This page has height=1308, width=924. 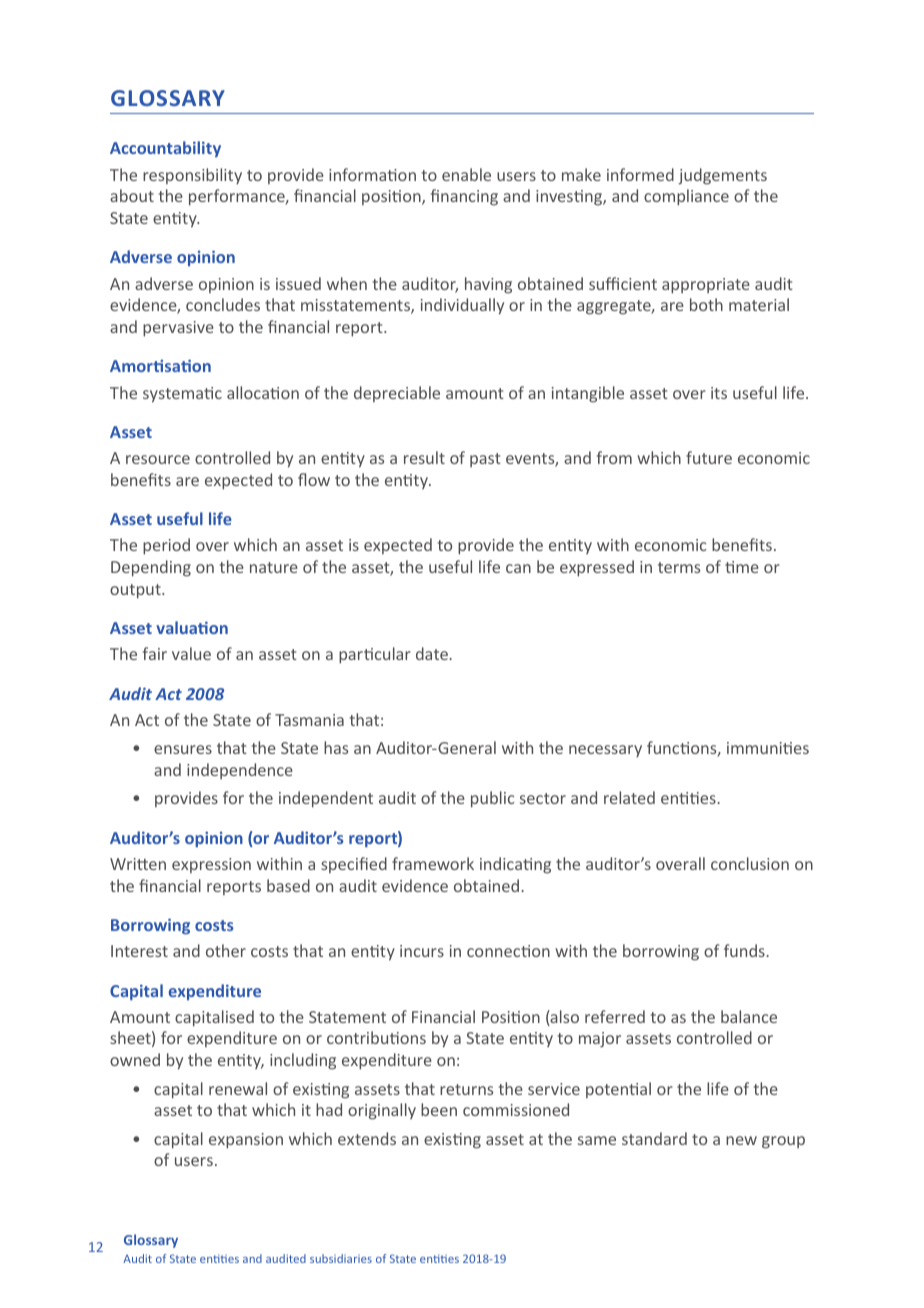 What do you see at coordinates (466, 174) in the page?
I see `enable` at bounding box center [466, 174].
